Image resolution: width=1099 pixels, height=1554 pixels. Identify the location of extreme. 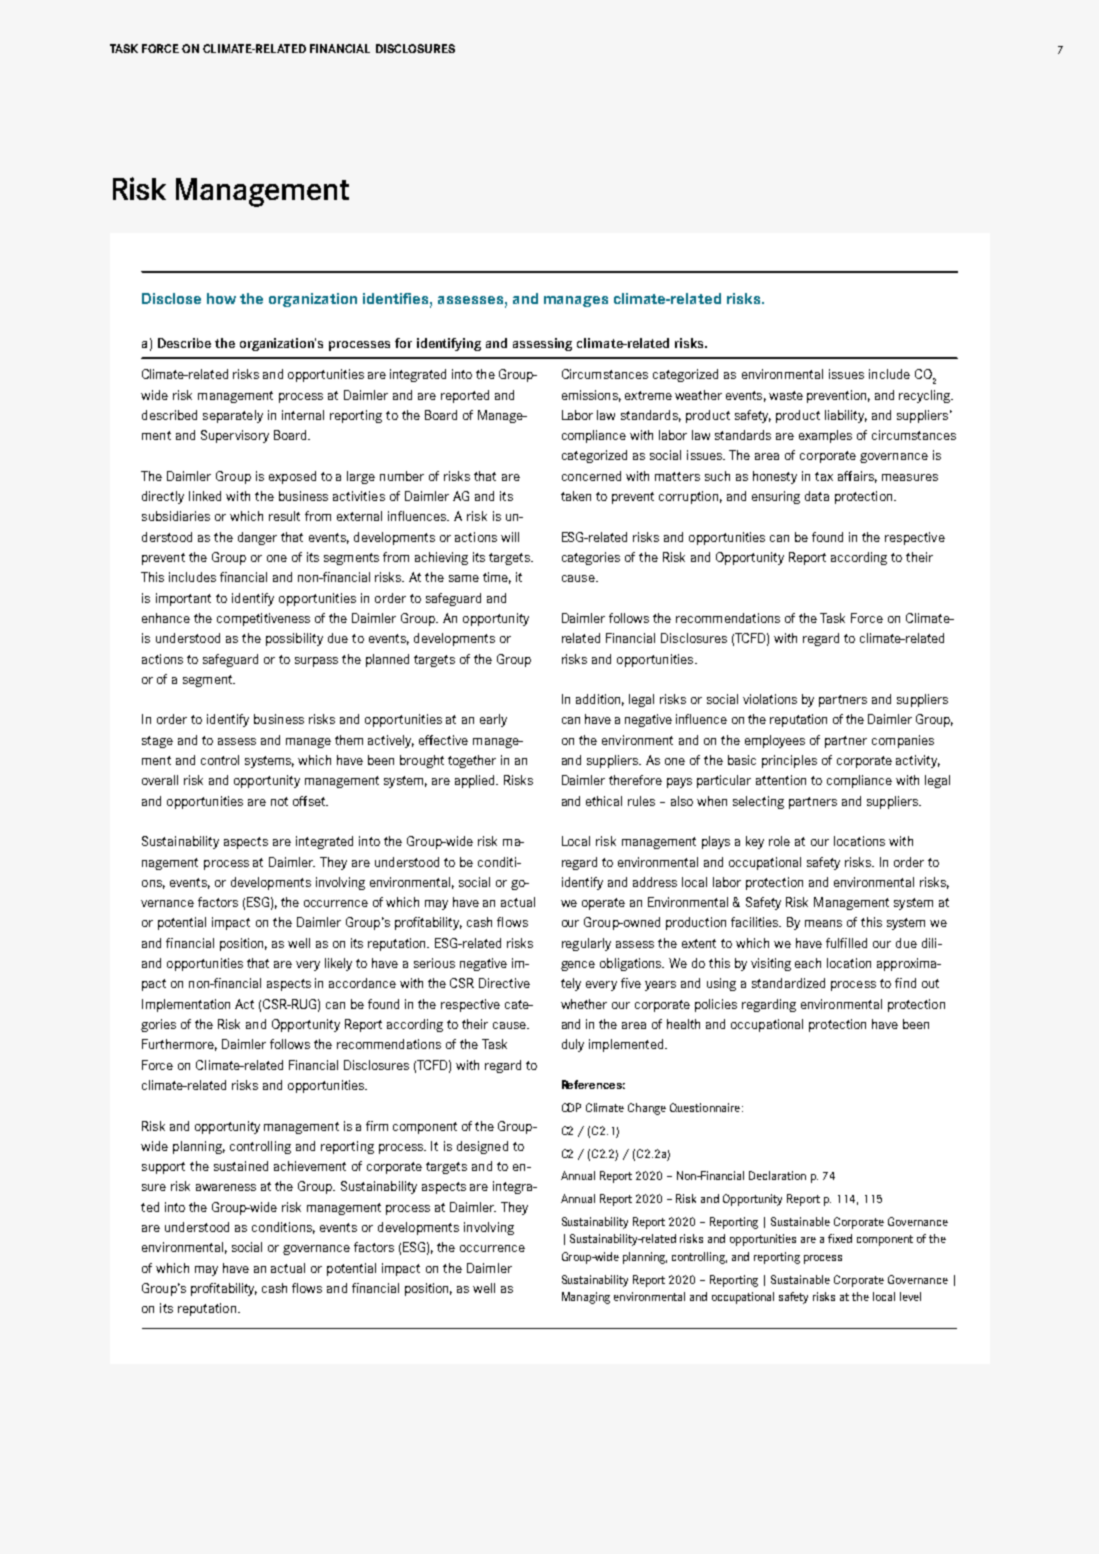
(648, 395).
